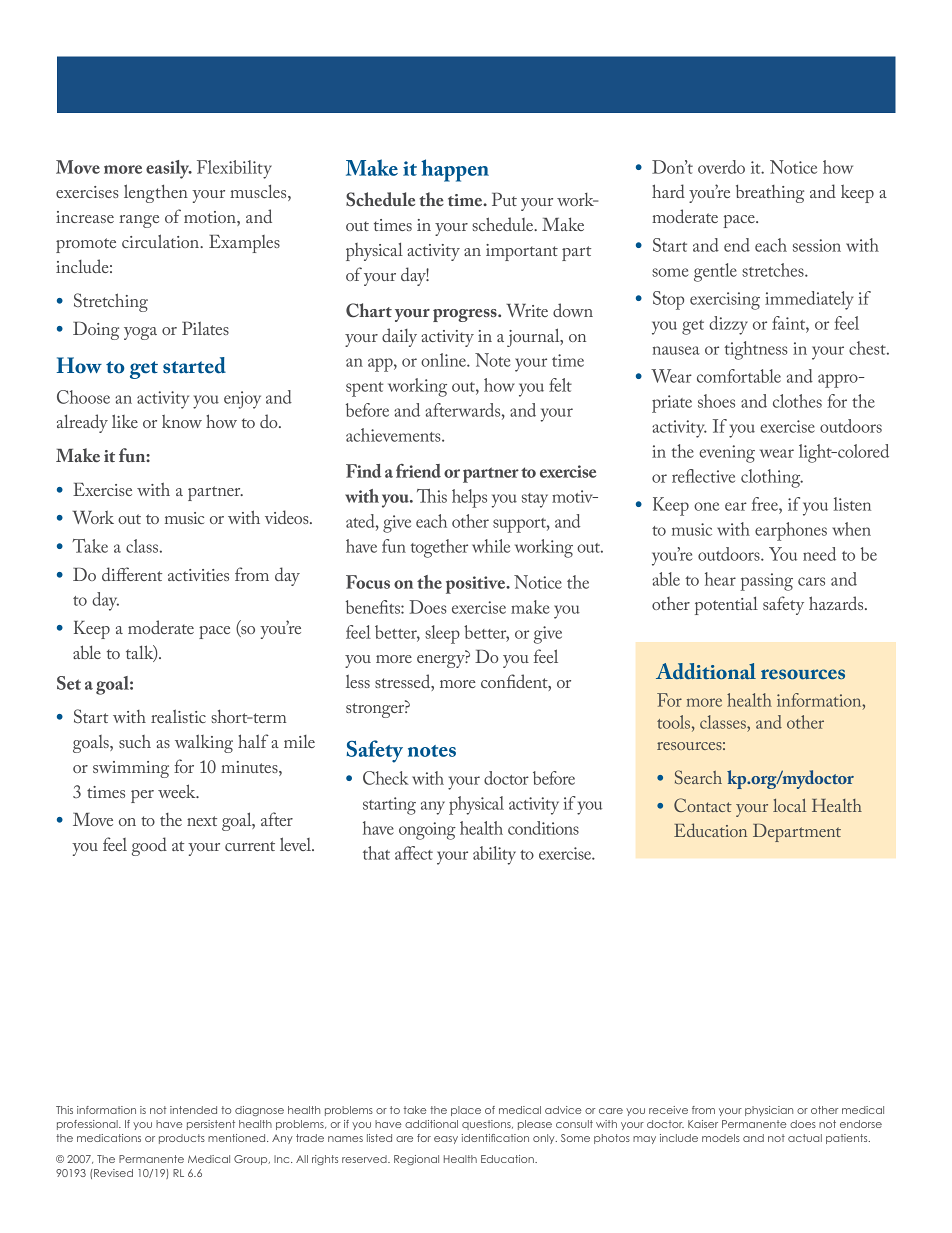 Image resolution: width=952 pixels, height=1233 pixels. Describe the element at coordinates (446, 1140) in the screenshot. I see `easy` at that location.
